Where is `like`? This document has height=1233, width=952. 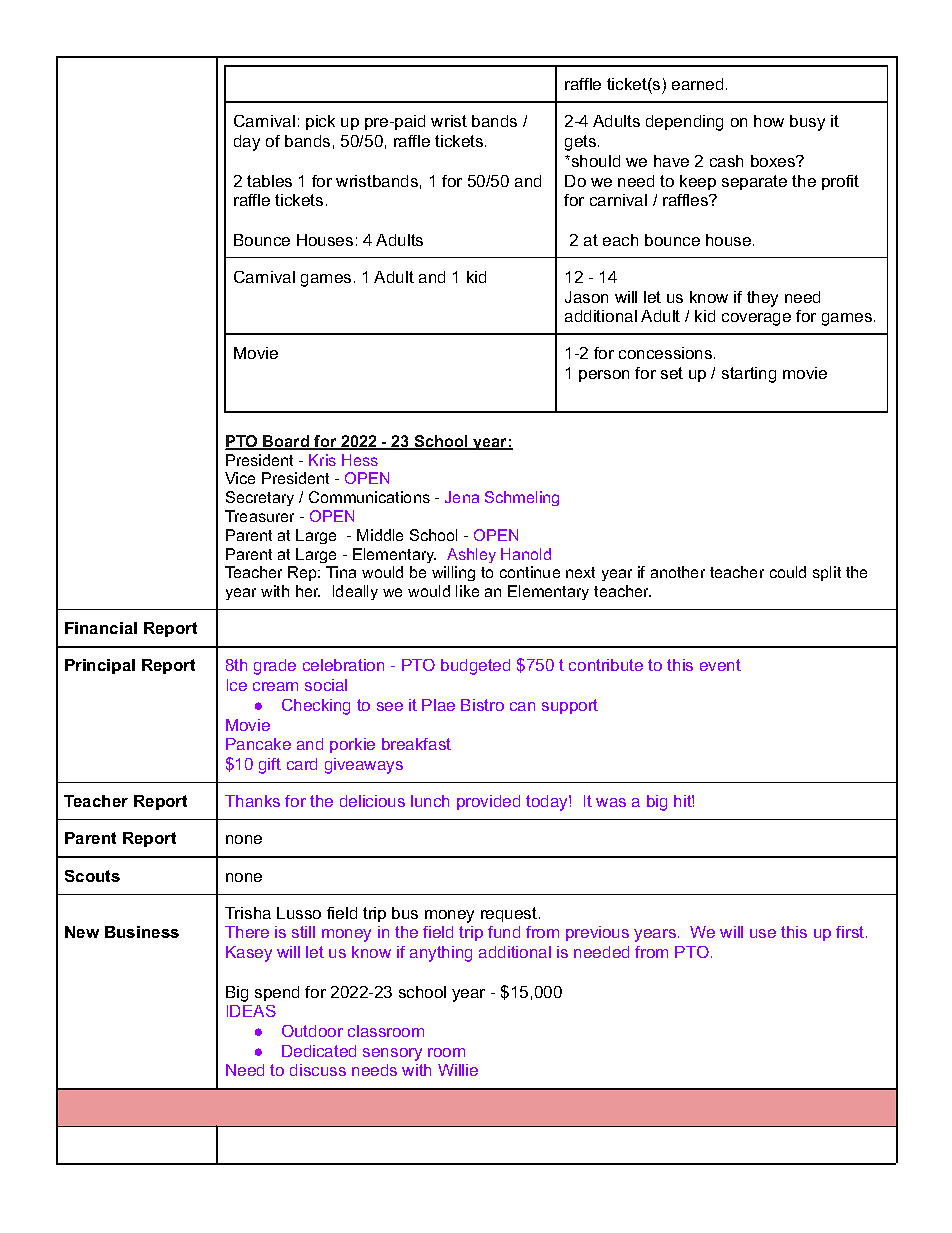 like is located at coordinates (467, 591).
